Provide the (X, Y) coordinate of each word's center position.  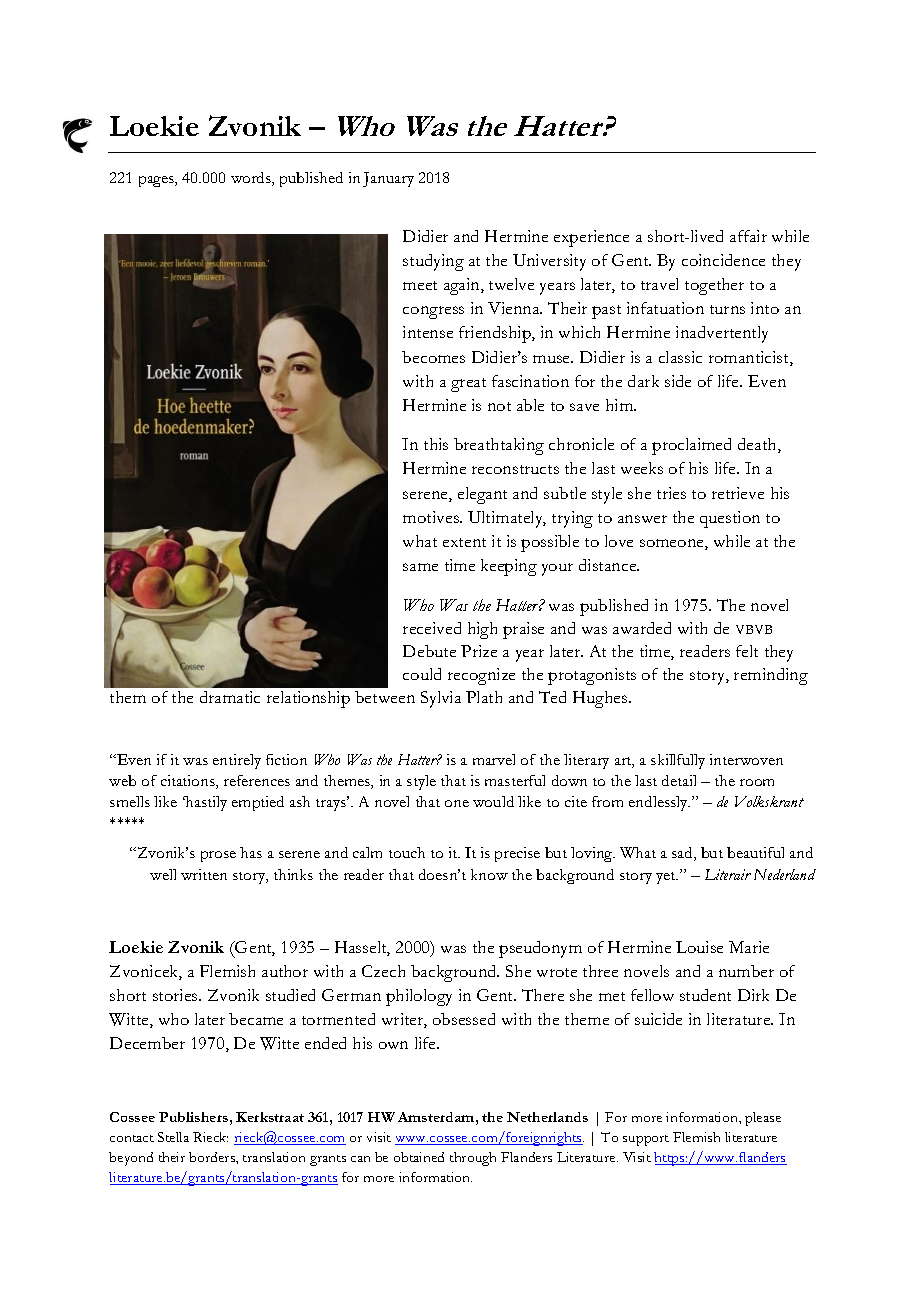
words (252, 179)
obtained (419, 1157)
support (646, 1140)
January (388, 179)
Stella (173, 1137)
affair (748, 236)
